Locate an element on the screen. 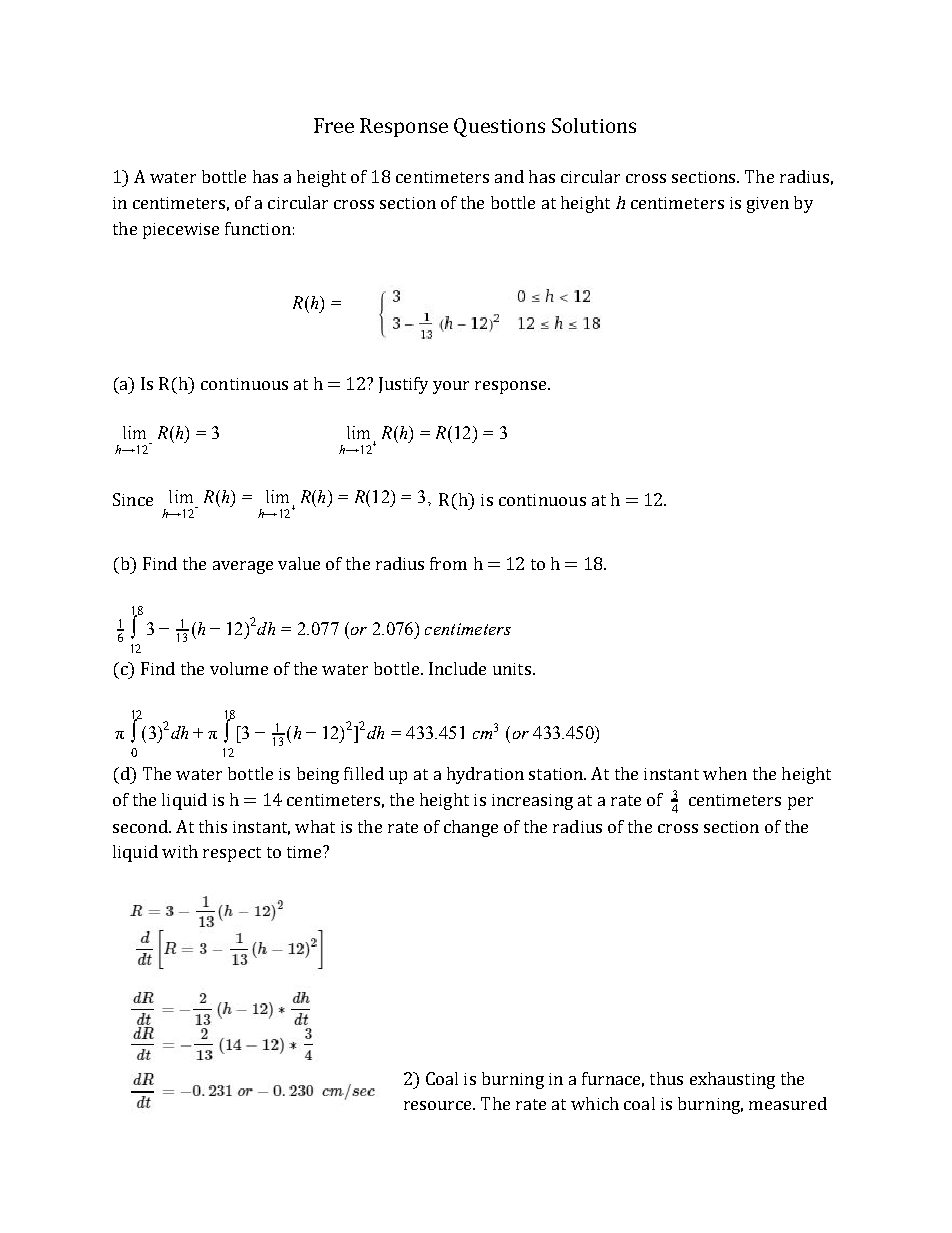 The image size is (952, 1233). respect is located at coordinates (232, 854).
